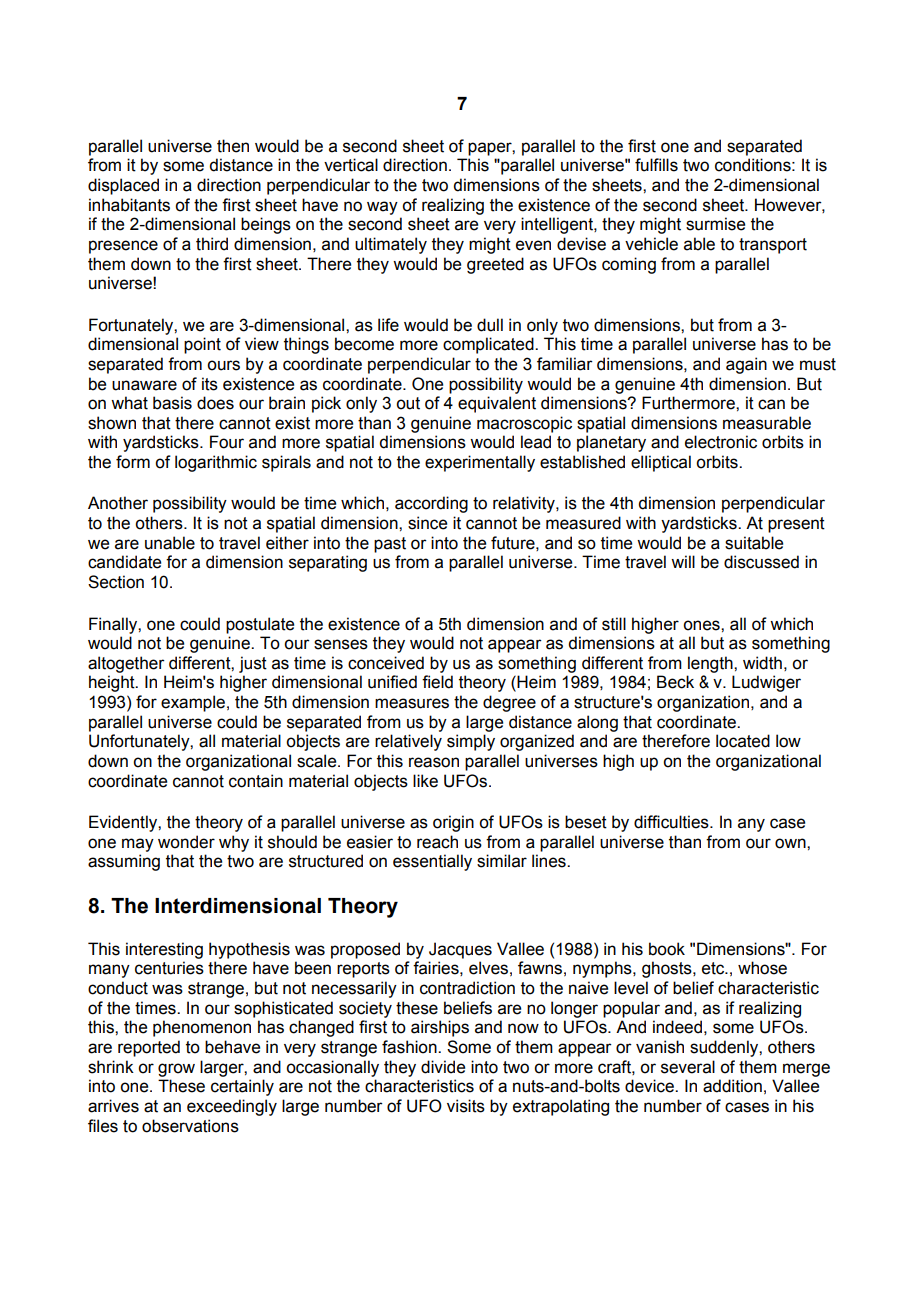 The width and height of the image is (924, 1308). I want to click on again, so click(746, 365).
